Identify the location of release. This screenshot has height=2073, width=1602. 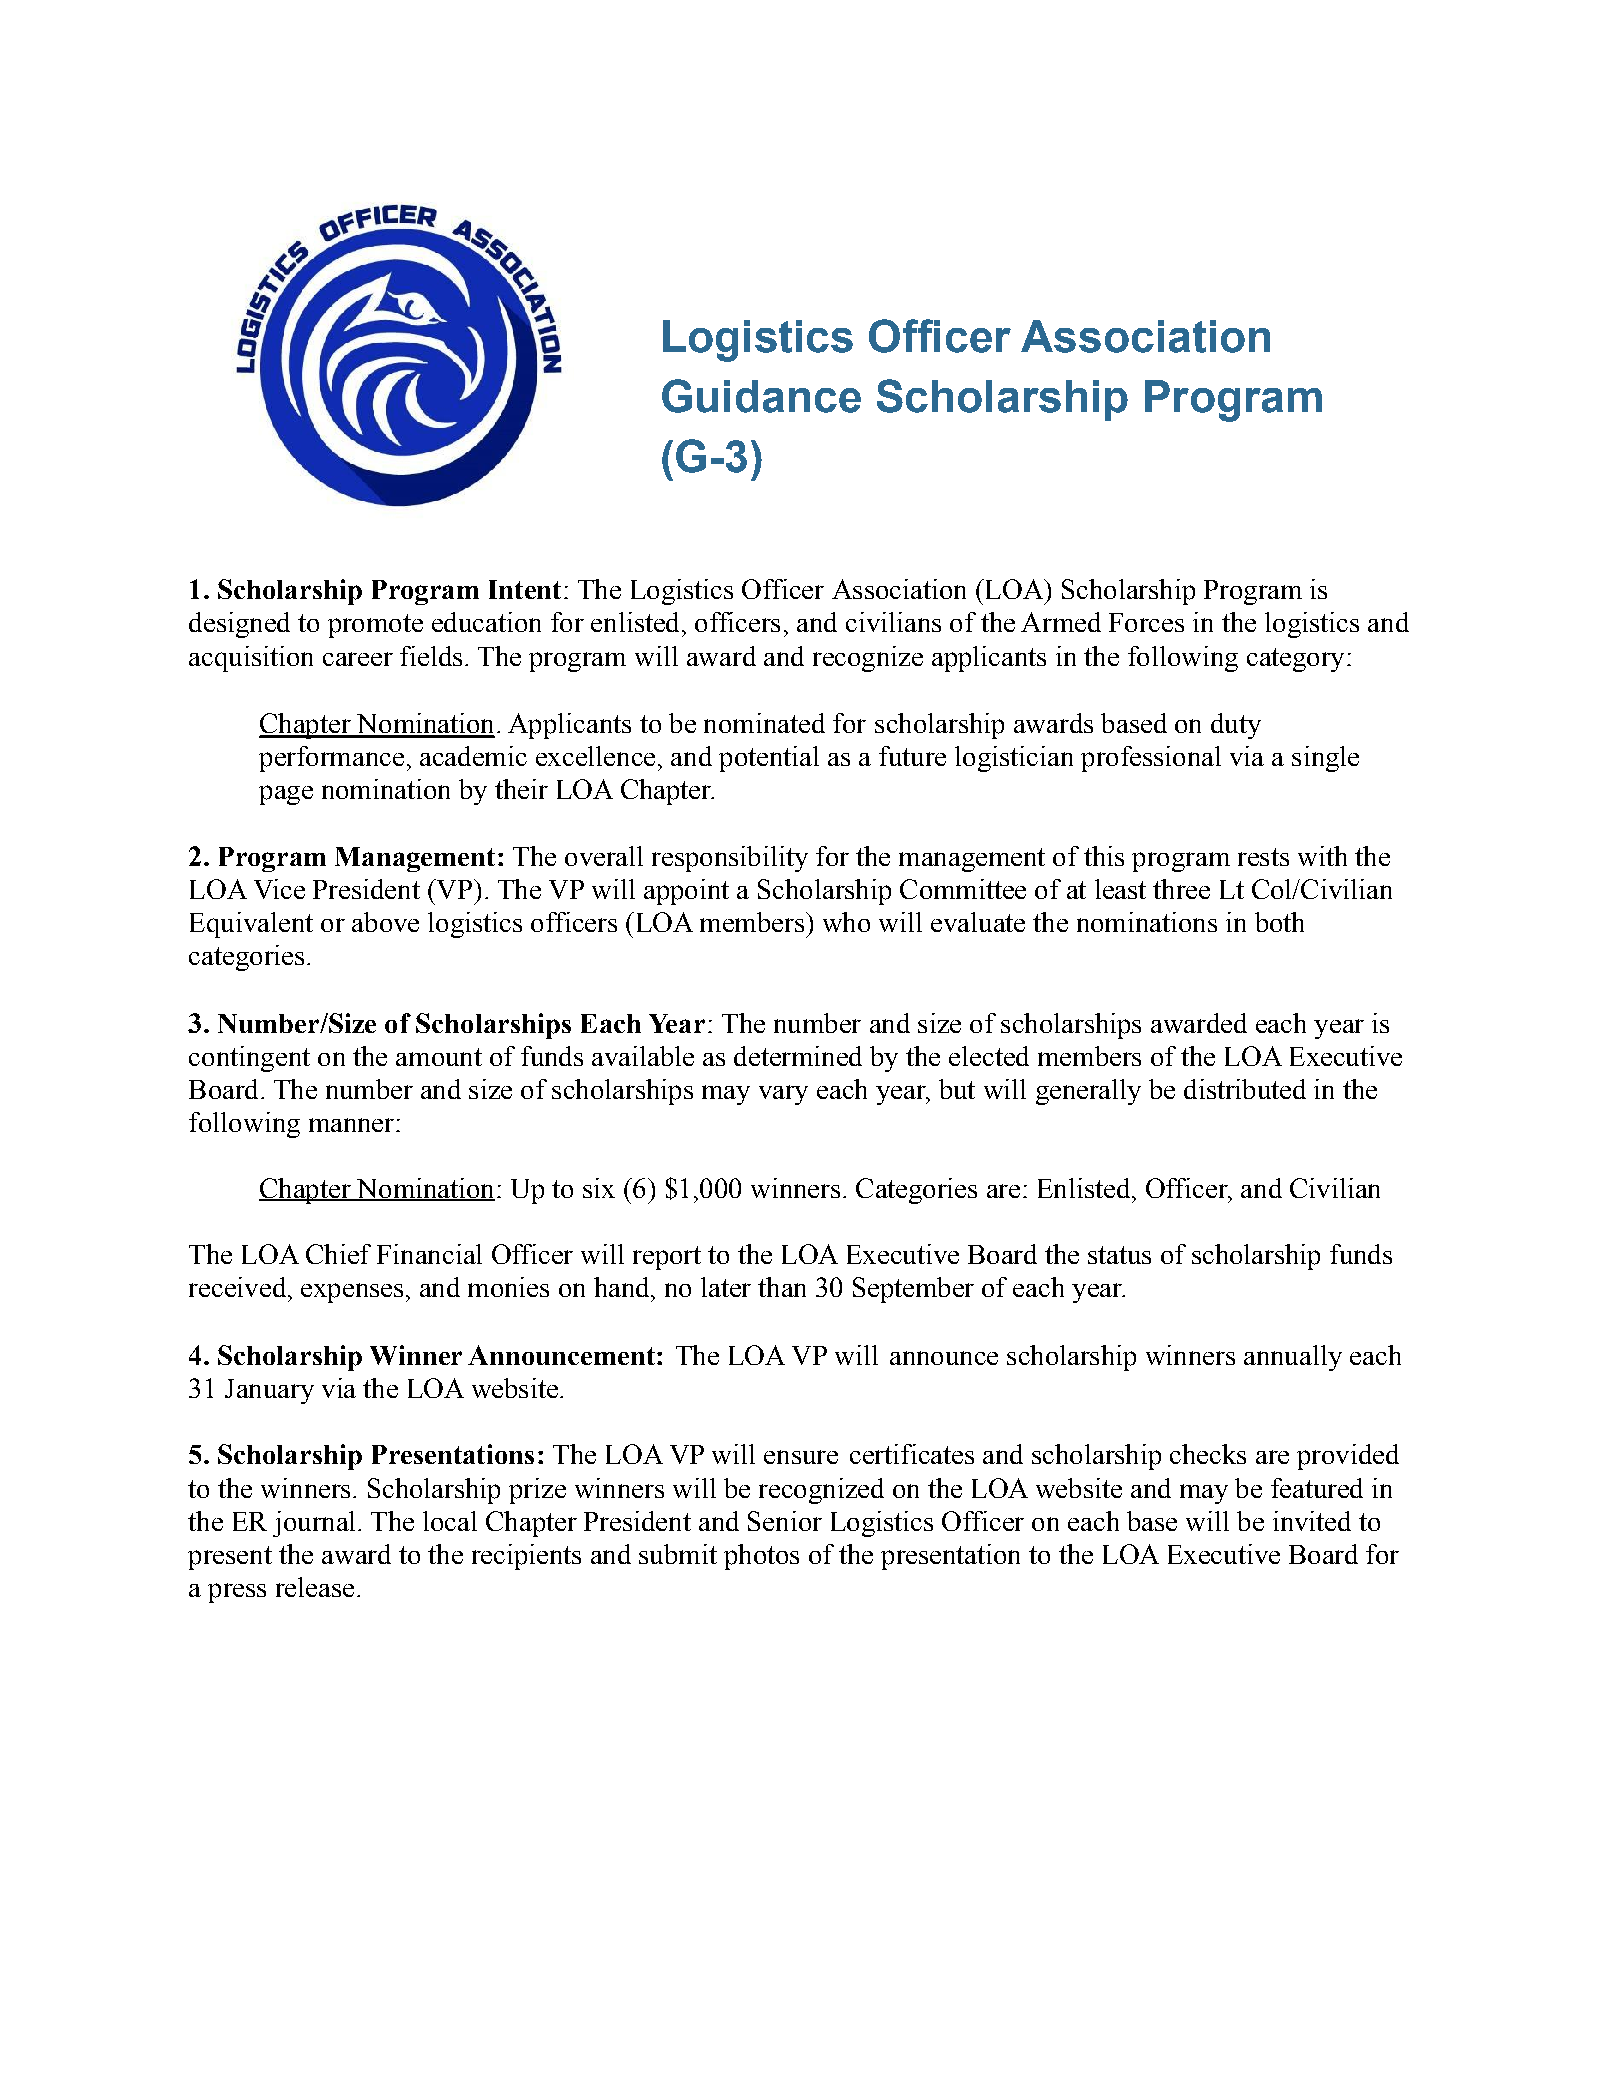
(315, 1587).
